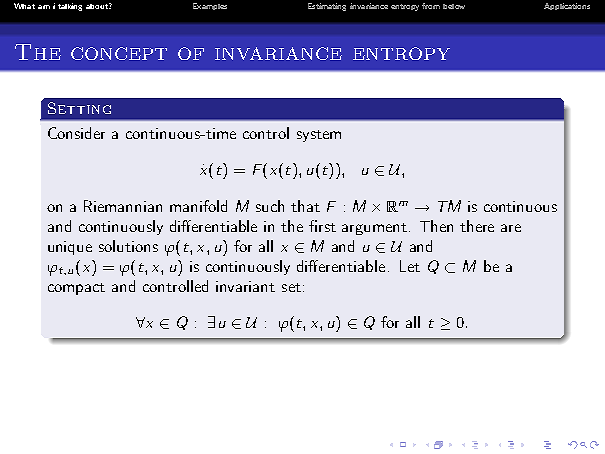 The image size is (605, 454). What do you see at coordinates (305, 206) in the screenshot?
I see `that` at bounding box center [305, 206].
